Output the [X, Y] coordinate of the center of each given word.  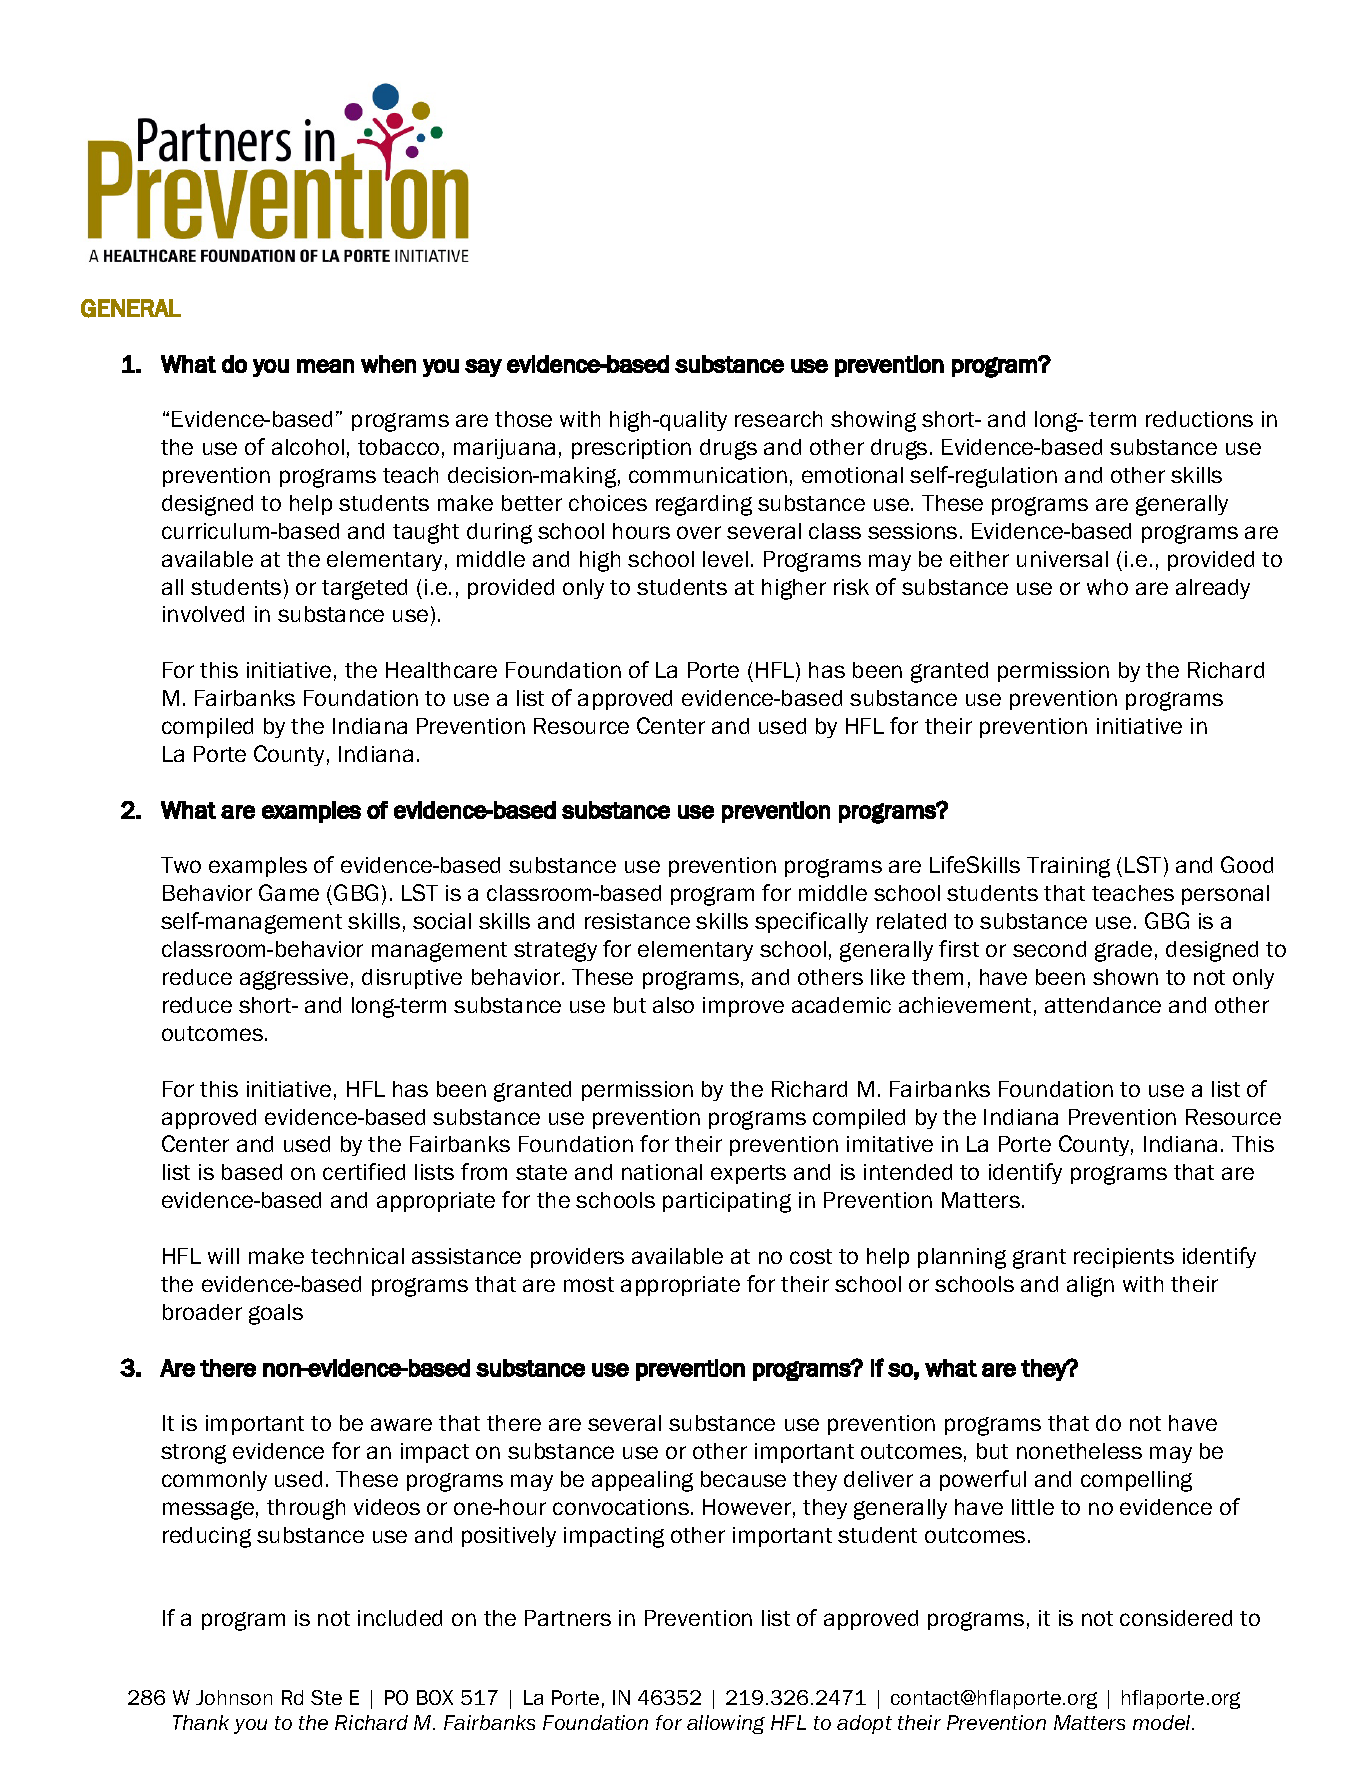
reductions [1199, 419]
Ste [326, 1697]
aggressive [294, 979]
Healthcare [441, 670]
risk [851, 587]
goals [276, 1314]
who [1107, 587]
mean [325, 366]
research [778, 419]
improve [743, 1007]
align [1090, 1286]
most [589, 1284]
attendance [1103, 1005]
